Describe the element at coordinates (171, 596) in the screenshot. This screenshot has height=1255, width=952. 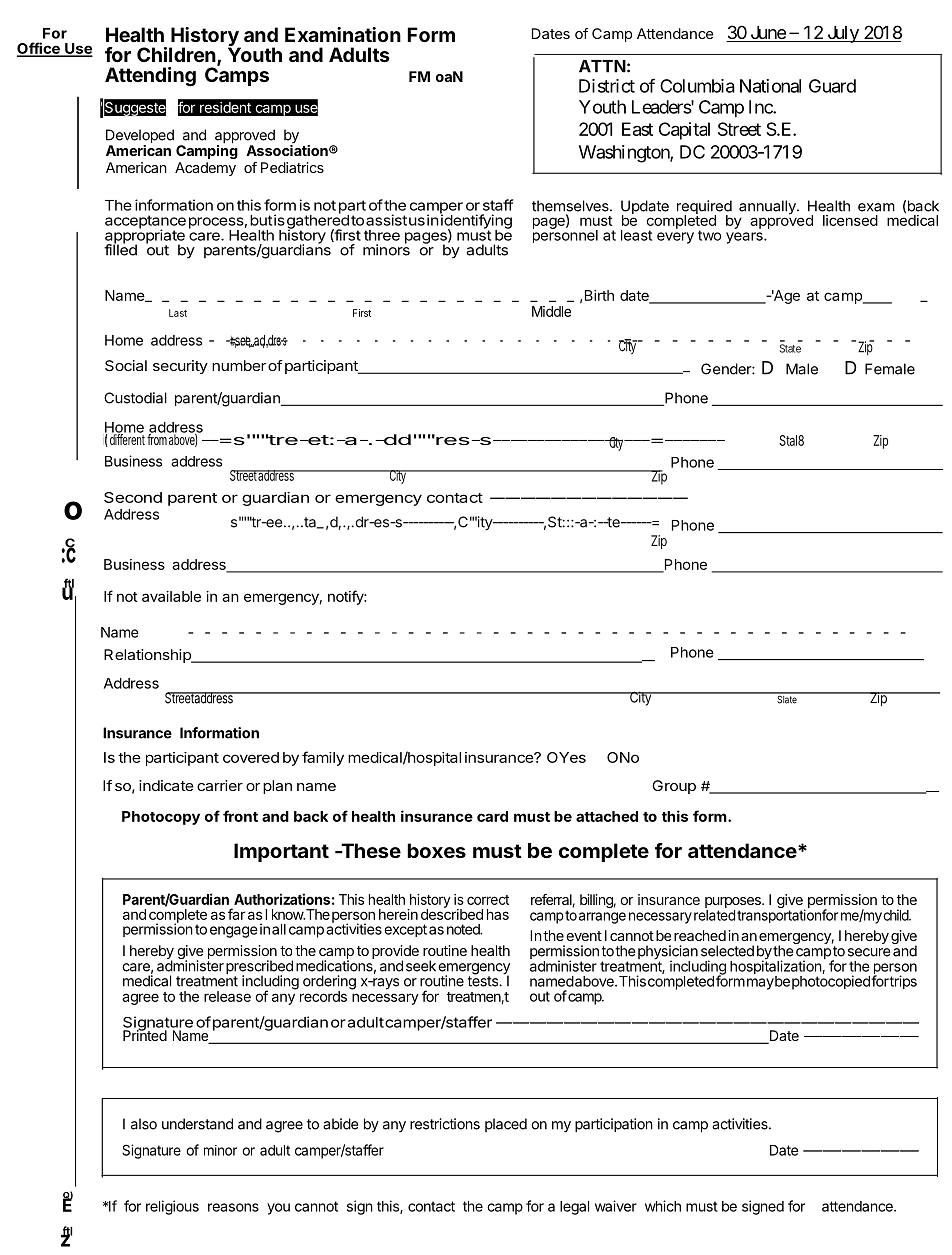
I see `available` at that location.
